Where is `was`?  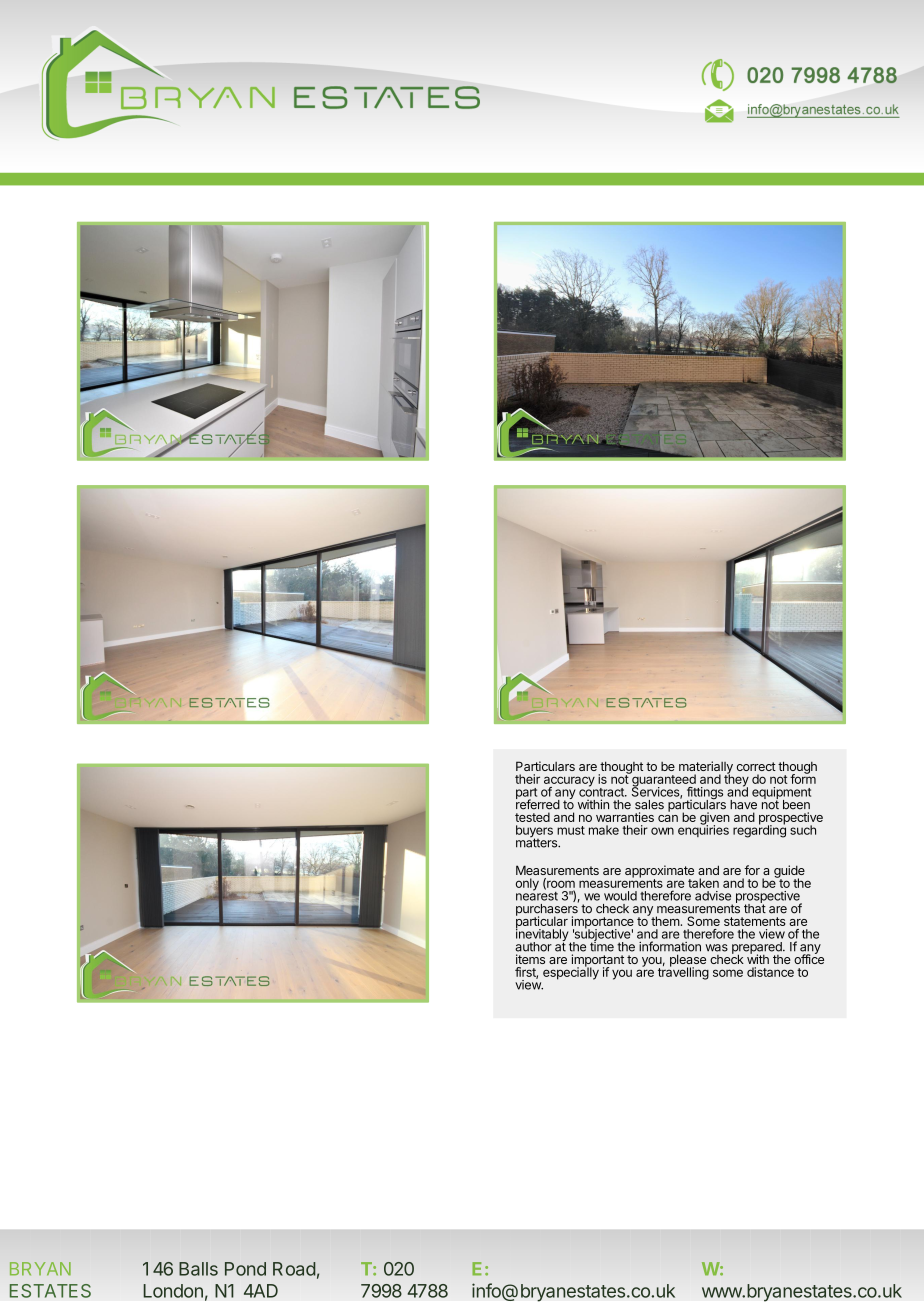
was is located at coordinates (716, 948).
